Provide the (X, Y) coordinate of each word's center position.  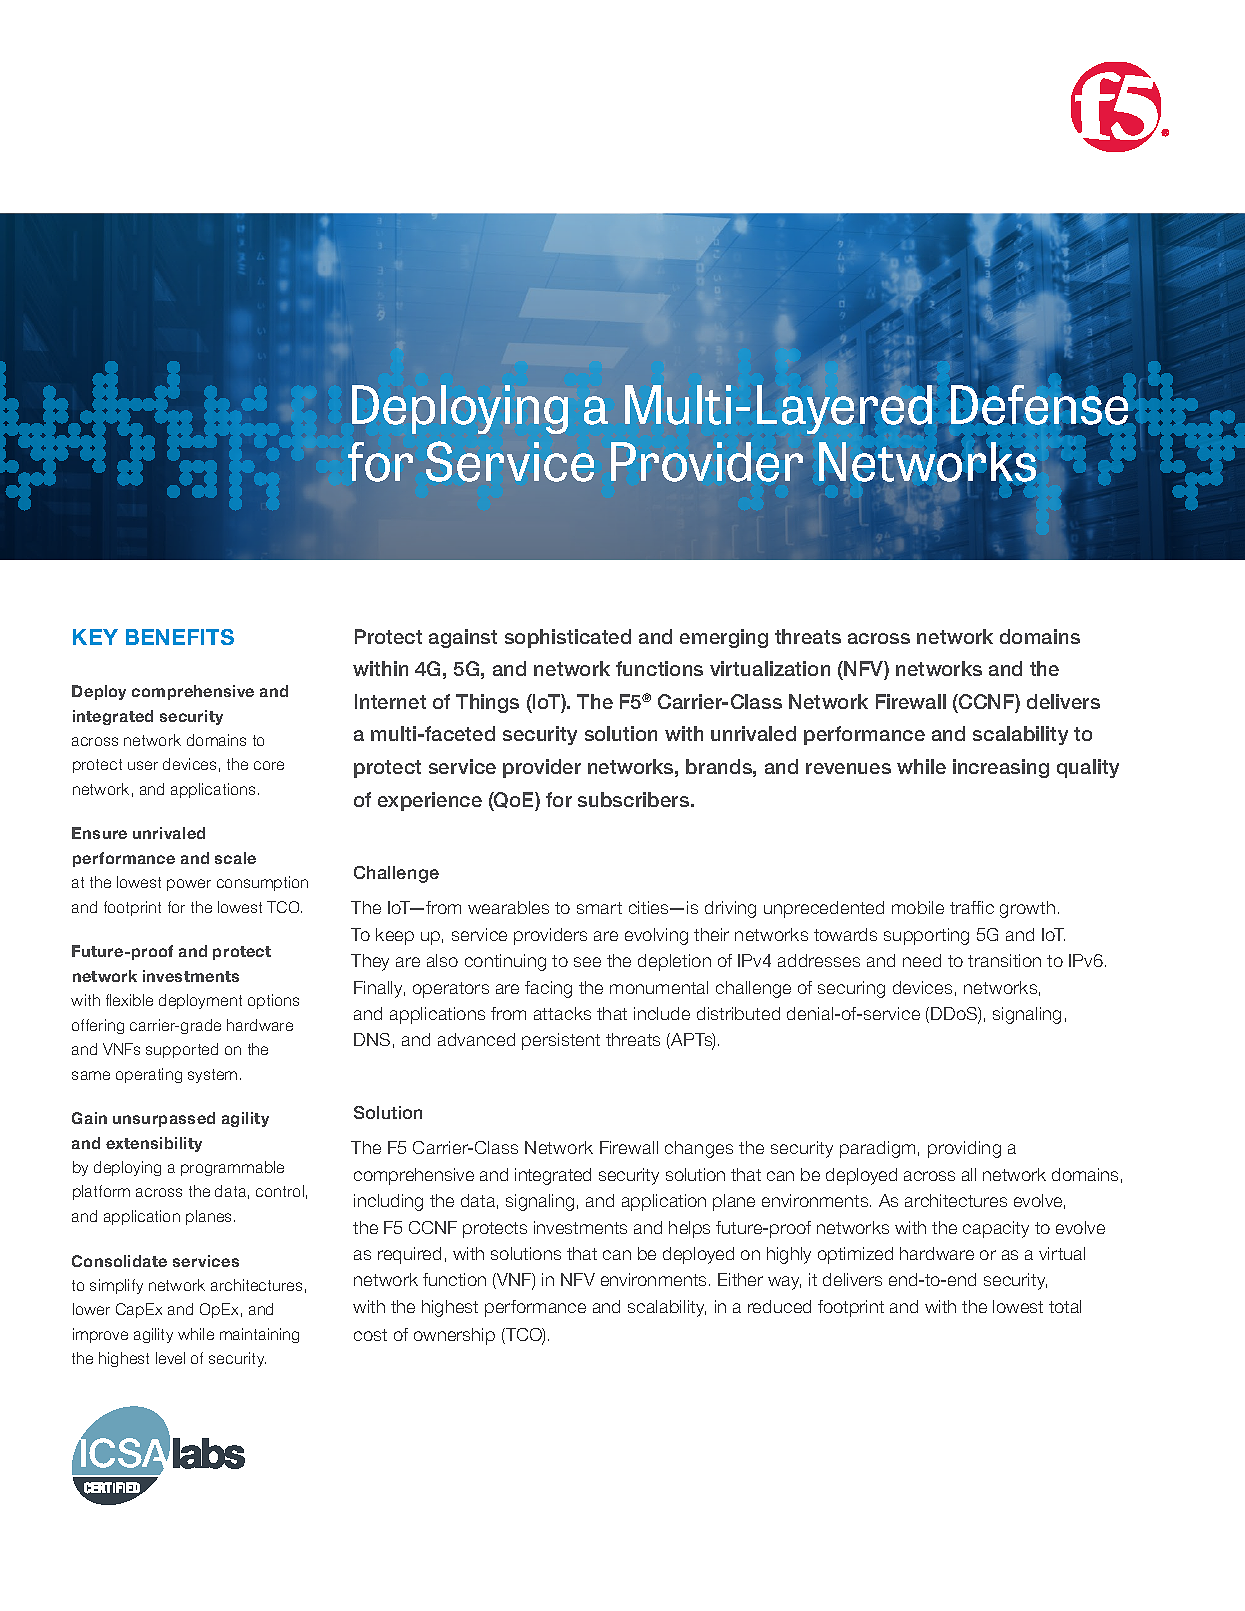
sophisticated (568, 638)
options (273, 1001)
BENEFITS (180, 637)
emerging (724, 638)
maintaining (259, 1335)
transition (1004, 960)
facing (548, 989)
